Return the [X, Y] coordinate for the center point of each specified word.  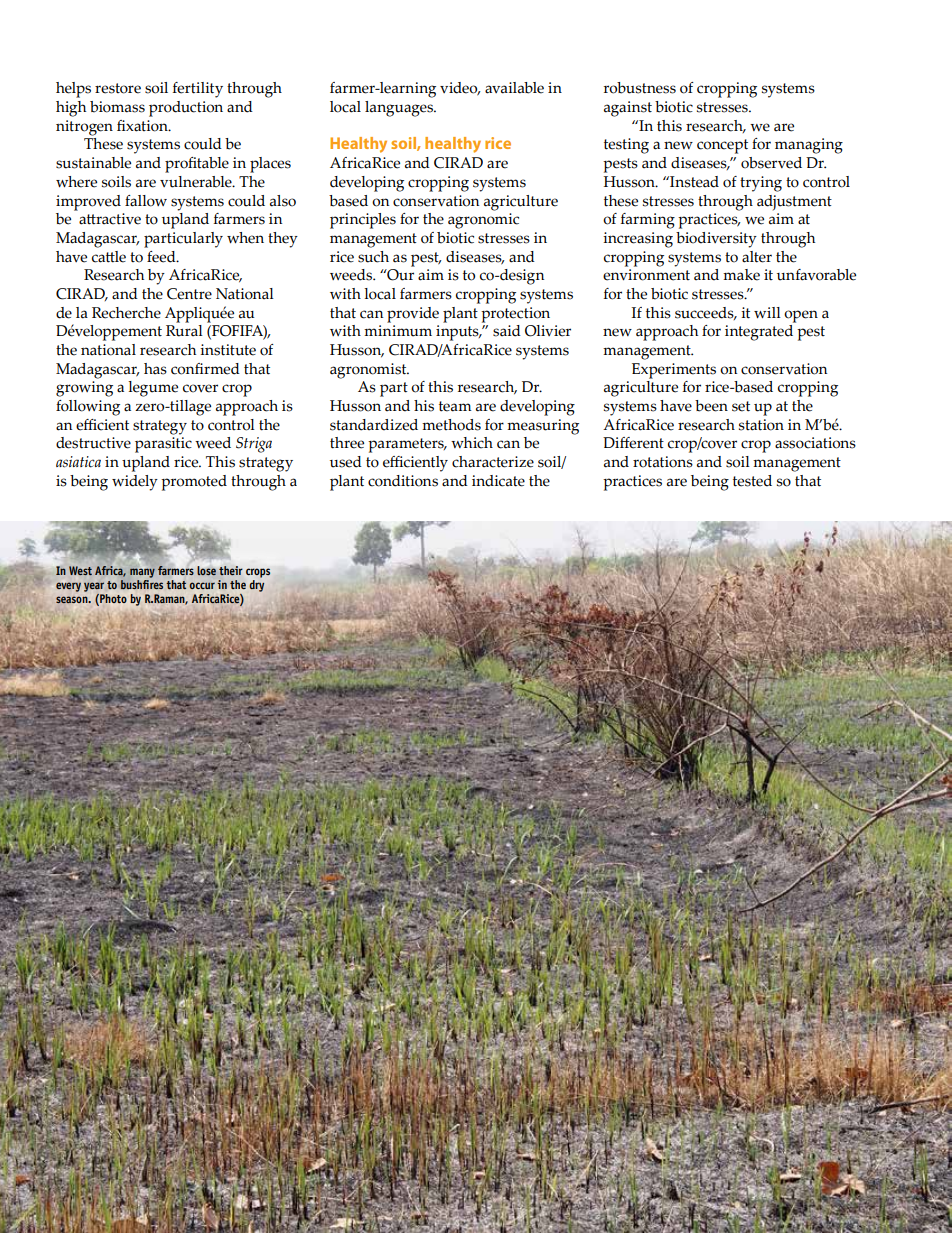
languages [400, 109]
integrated [760, 331]
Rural [184, 329]
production [186, 109]
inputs [458, 333]
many [142, 573]
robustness [640, 88]
